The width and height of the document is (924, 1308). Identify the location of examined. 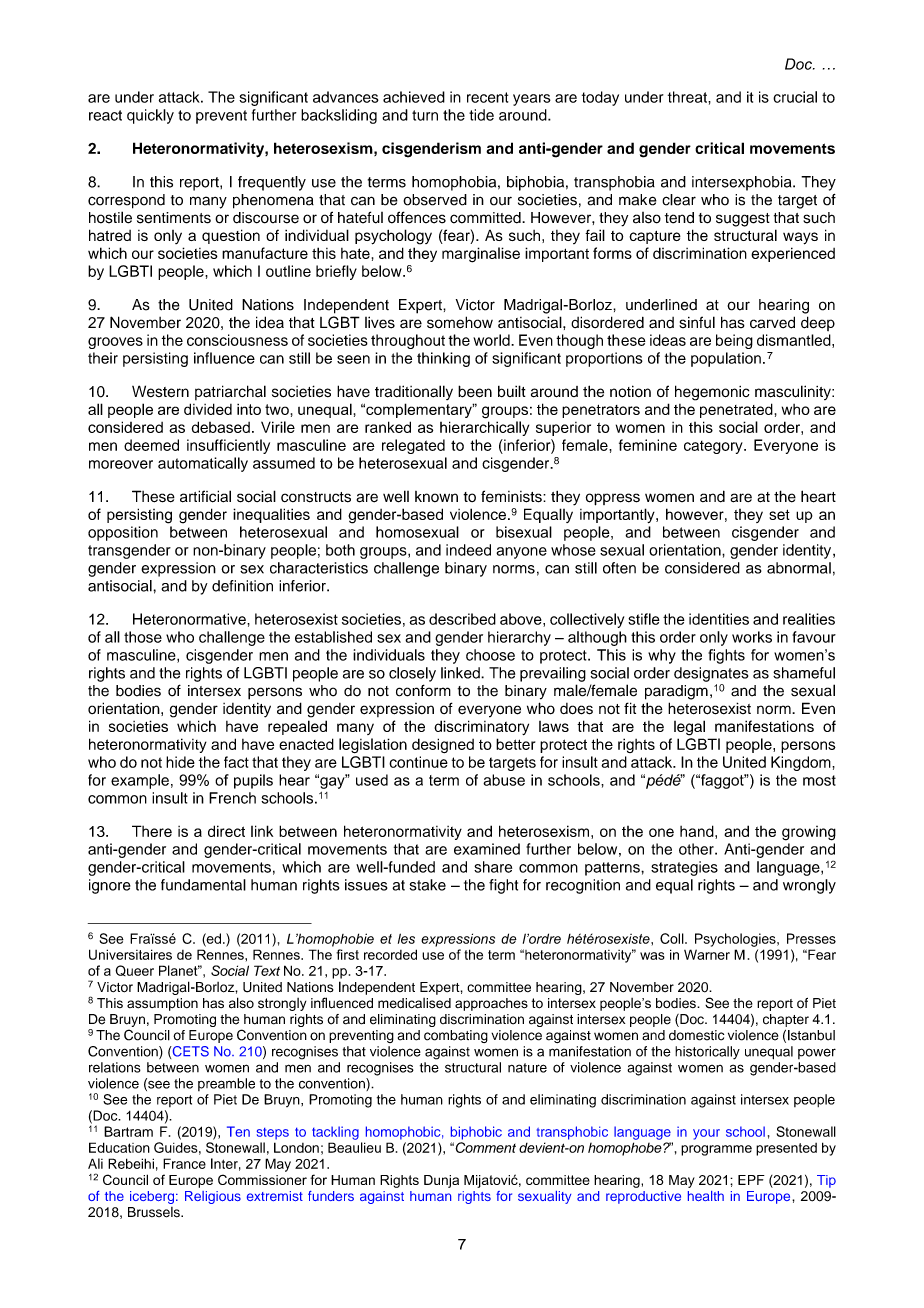
(487, 849).
